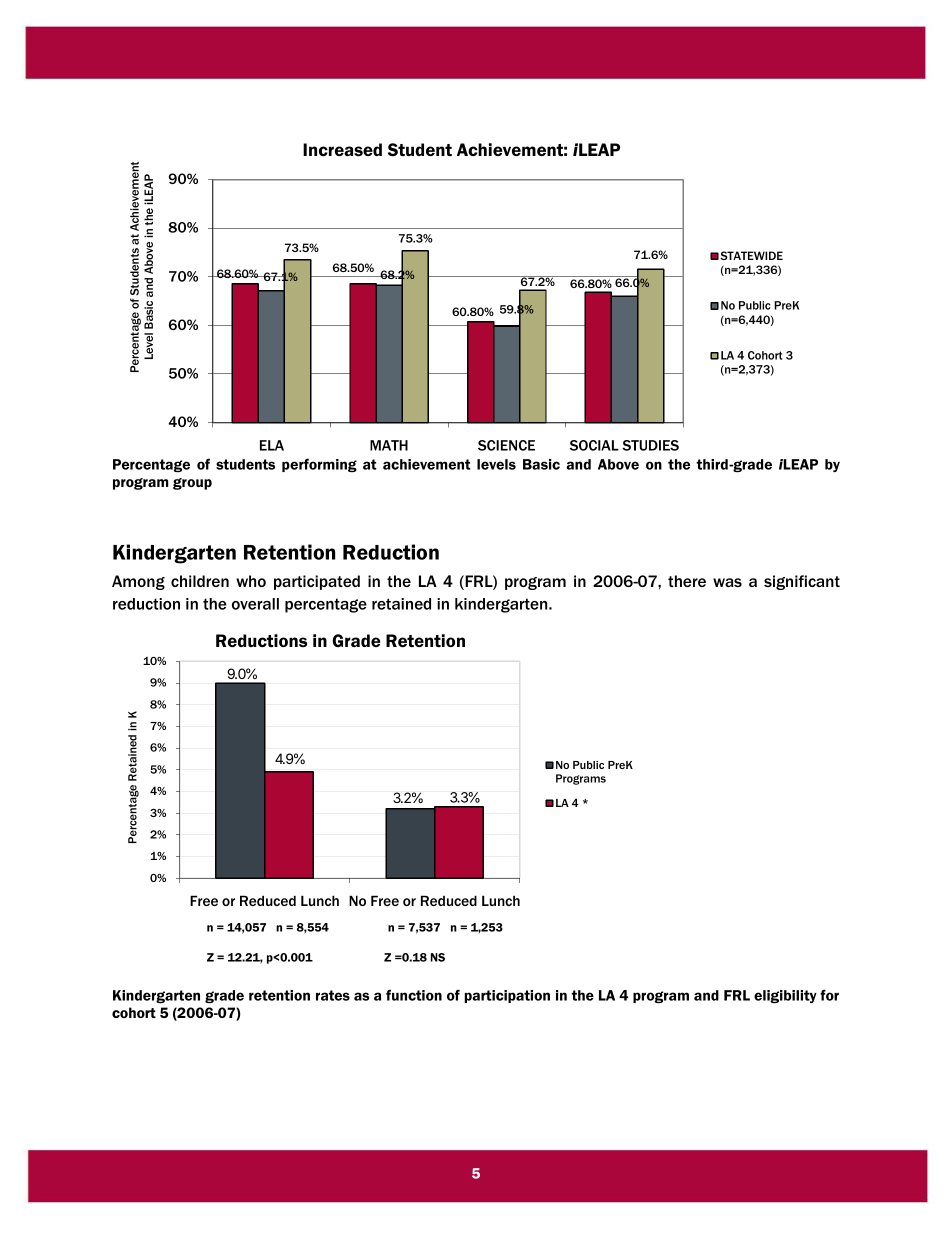  Describe the element at coordinates (650, 445) in the screenshot. I see `STUDIES` at that location.
